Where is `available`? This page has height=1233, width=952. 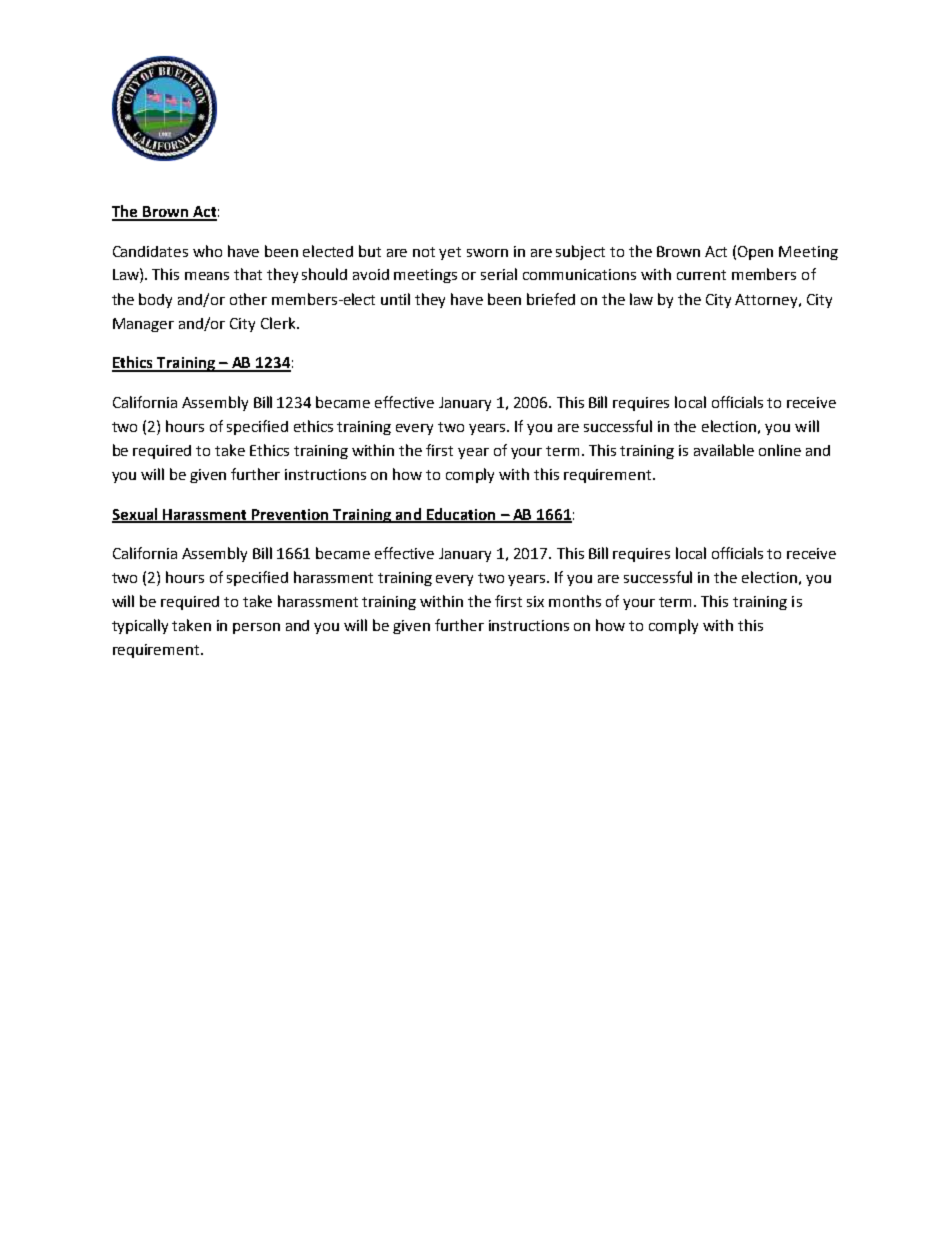
available is located at coordinates (724, 450).
